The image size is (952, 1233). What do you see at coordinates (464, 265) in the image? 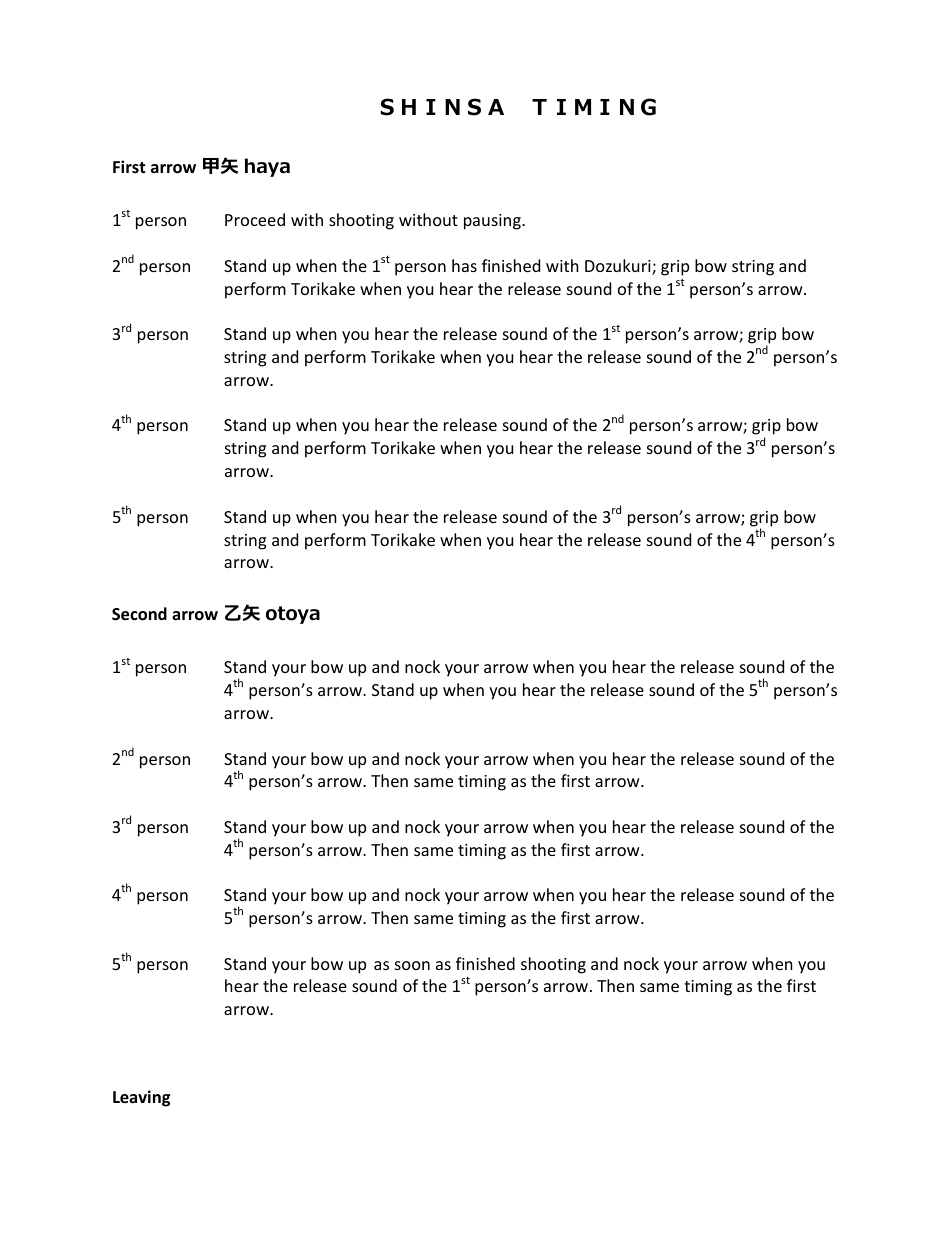
I see `has` at bounding box center [464, 265].
